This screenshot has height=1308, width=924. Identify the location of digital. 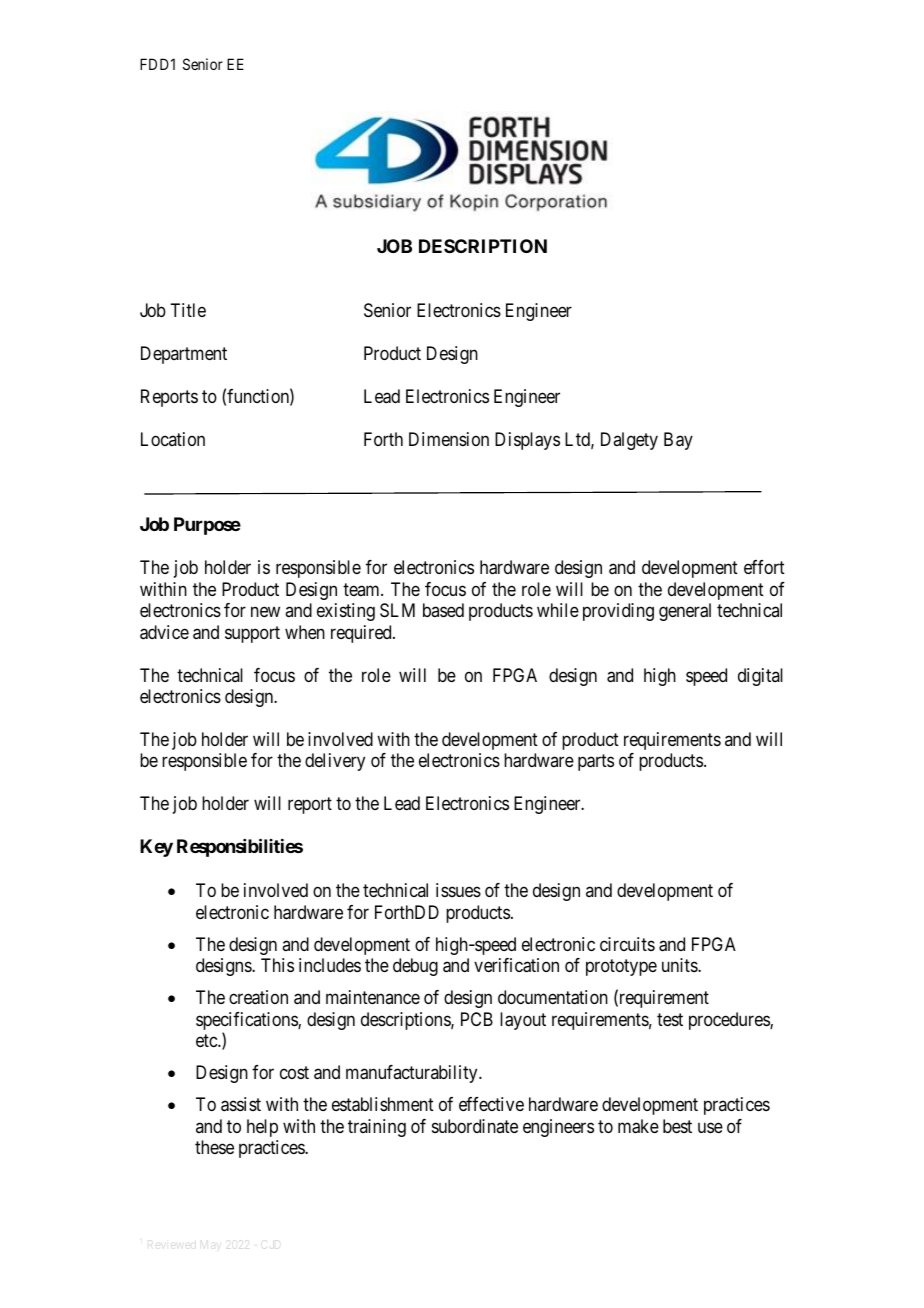
(760, 677).
